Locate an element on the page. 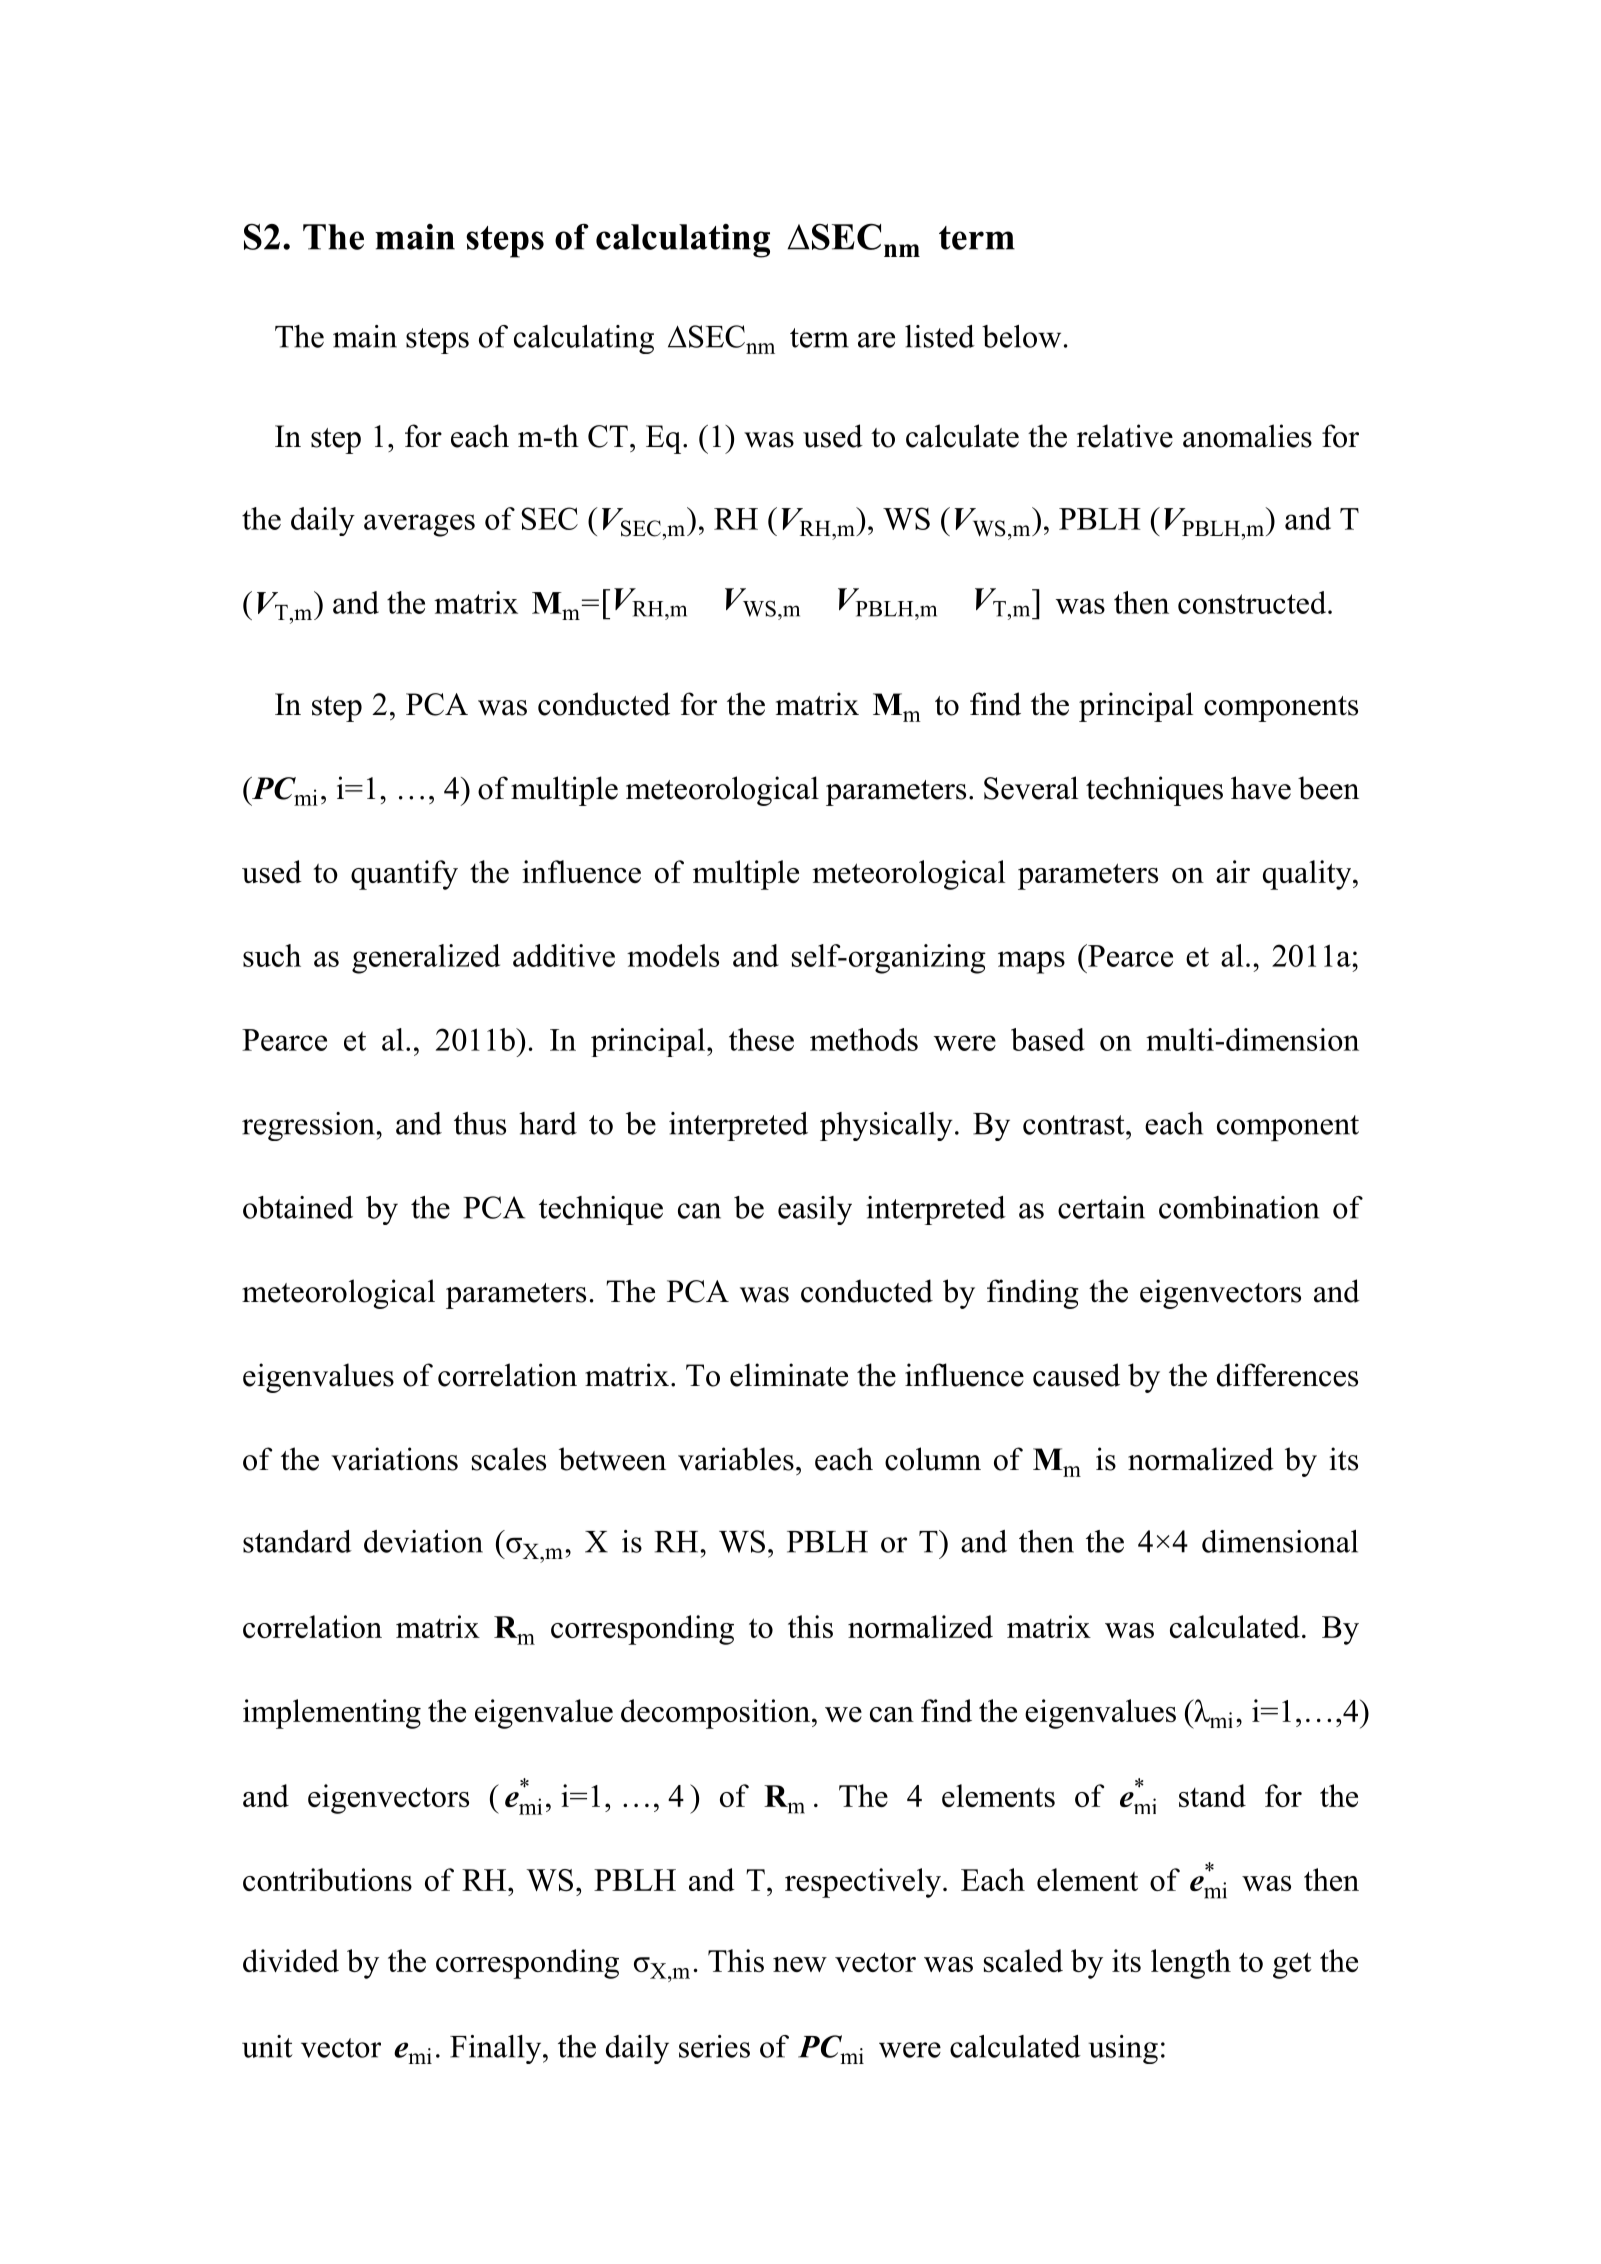 Image resolution: width=1601 pixels, height=2264 pixels. new is located at coordinates (800, 1964).
